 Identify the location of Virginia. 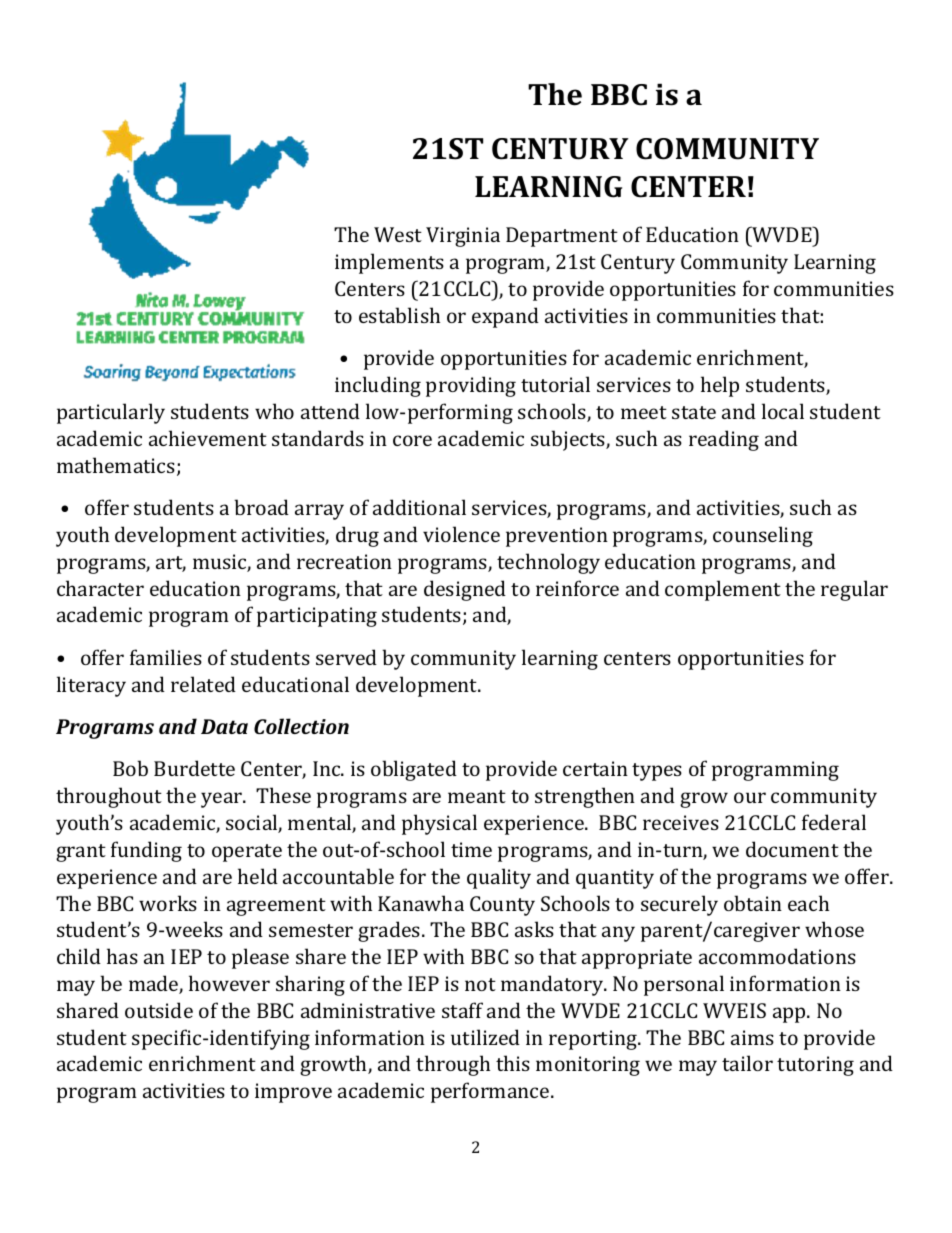
(463, 237).
